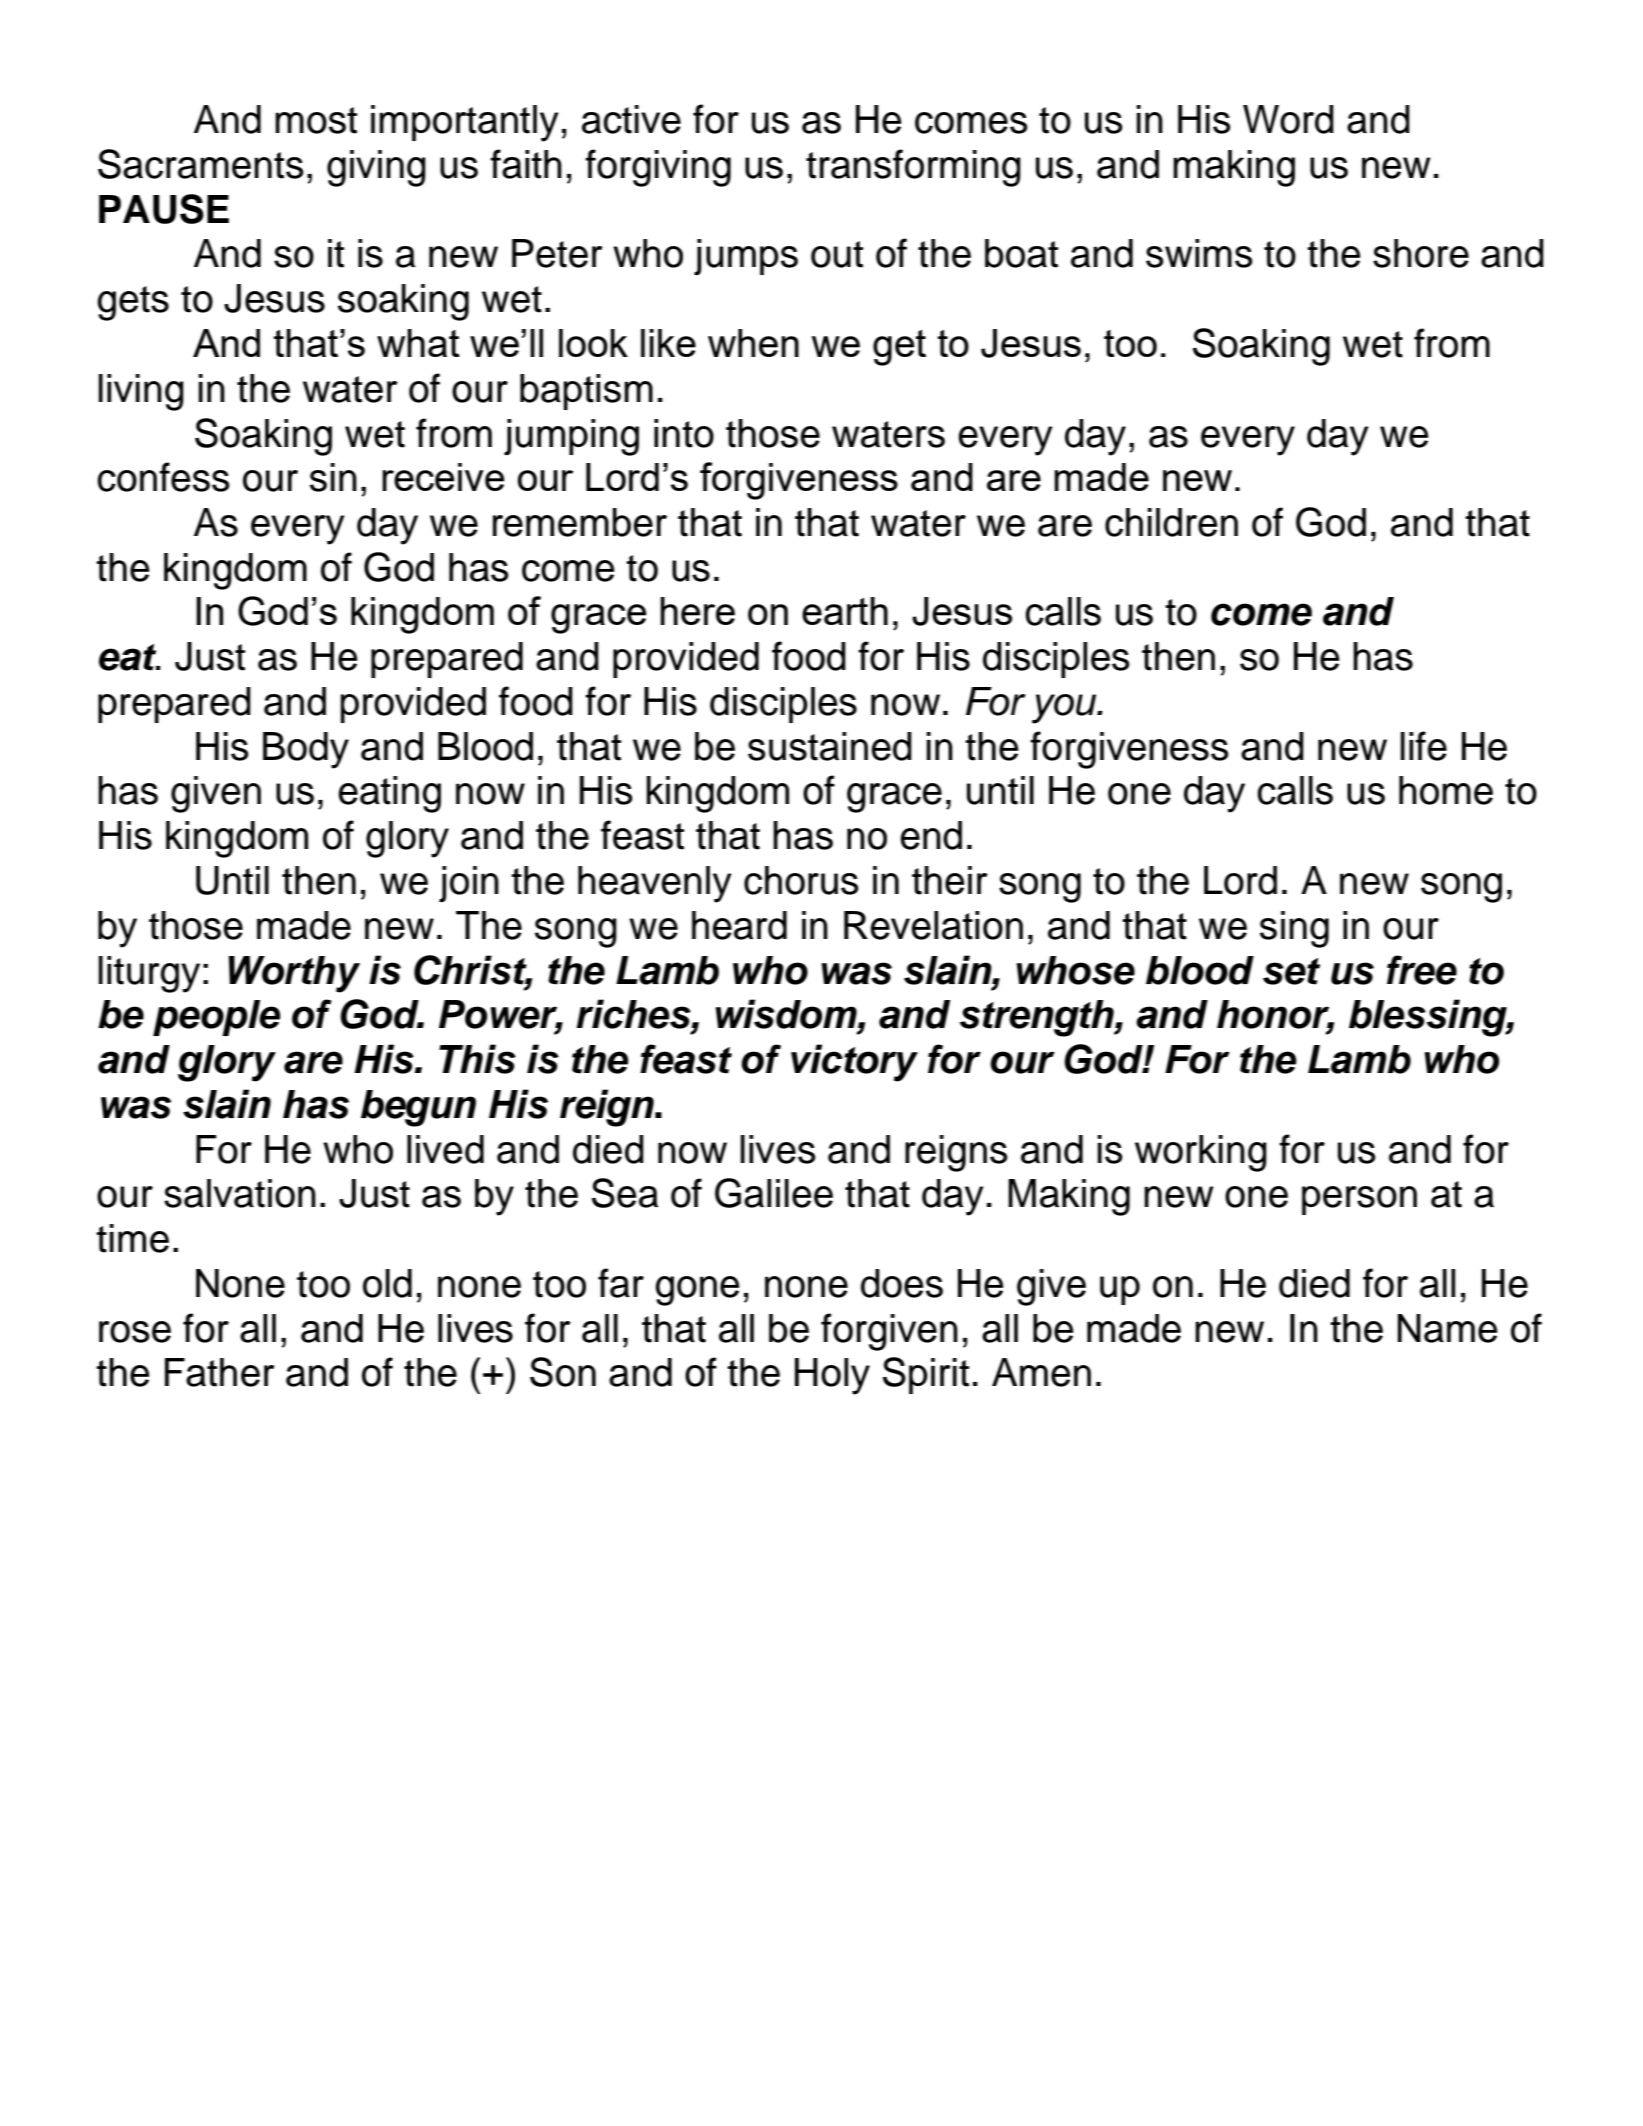 This page has height=2126, width=1643. What do you see at coordinates (1288, 119) in the page?
I see `Word` at bounding box center [1288, 119].
